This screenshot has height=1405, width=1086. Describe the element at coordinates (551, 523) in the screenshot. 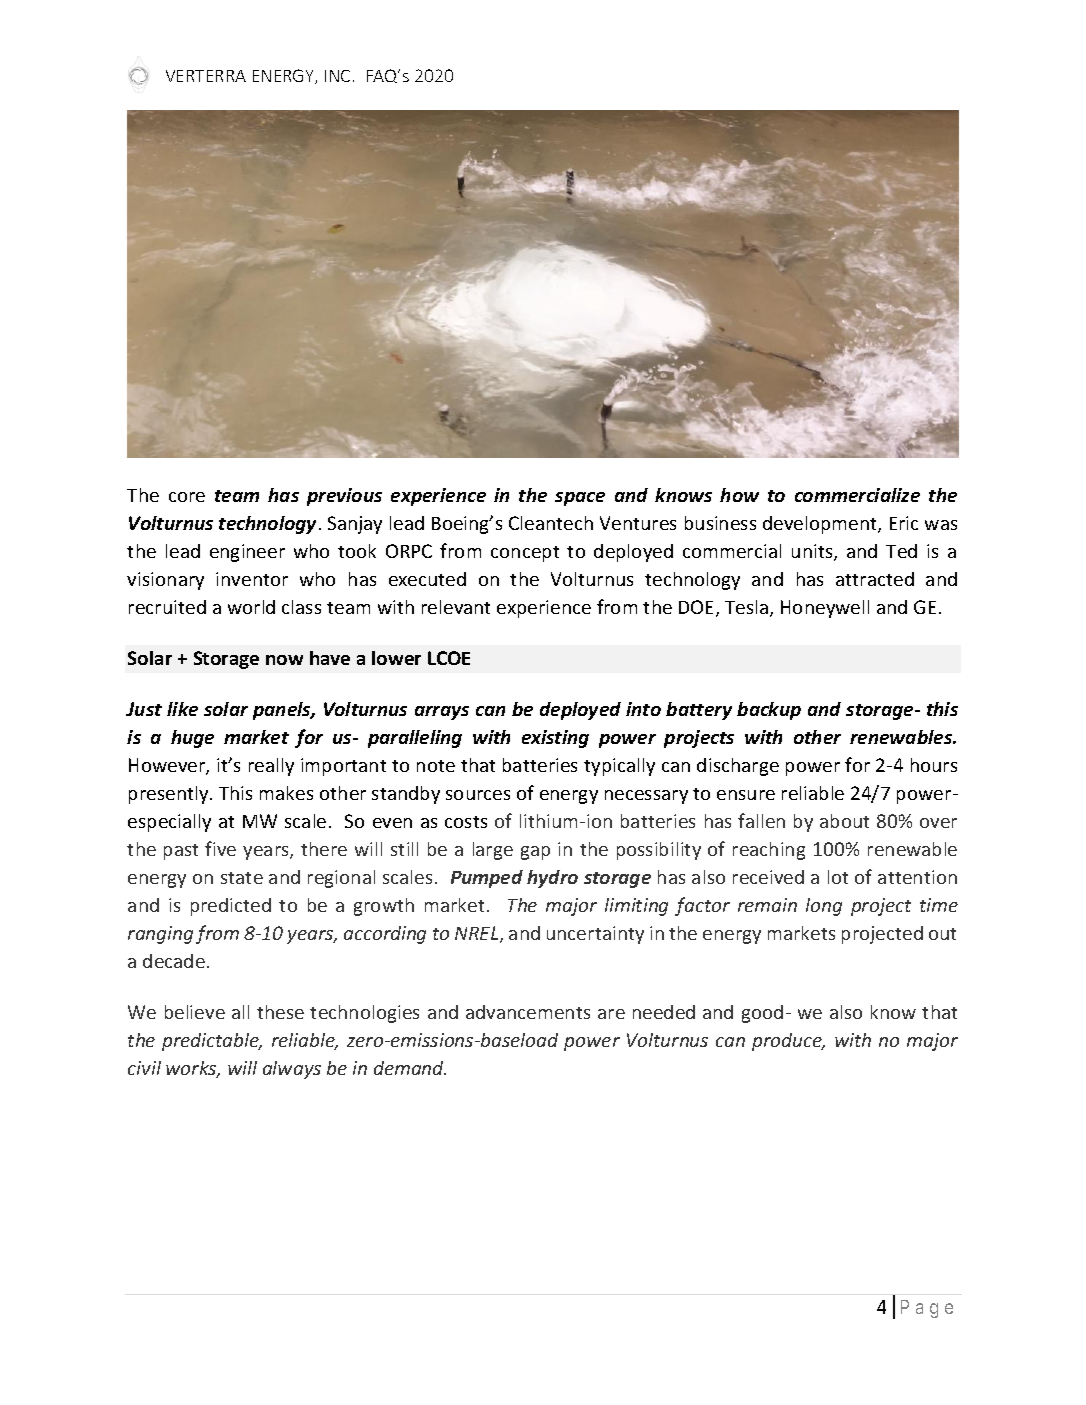

I see `Cleantech` at that location.
